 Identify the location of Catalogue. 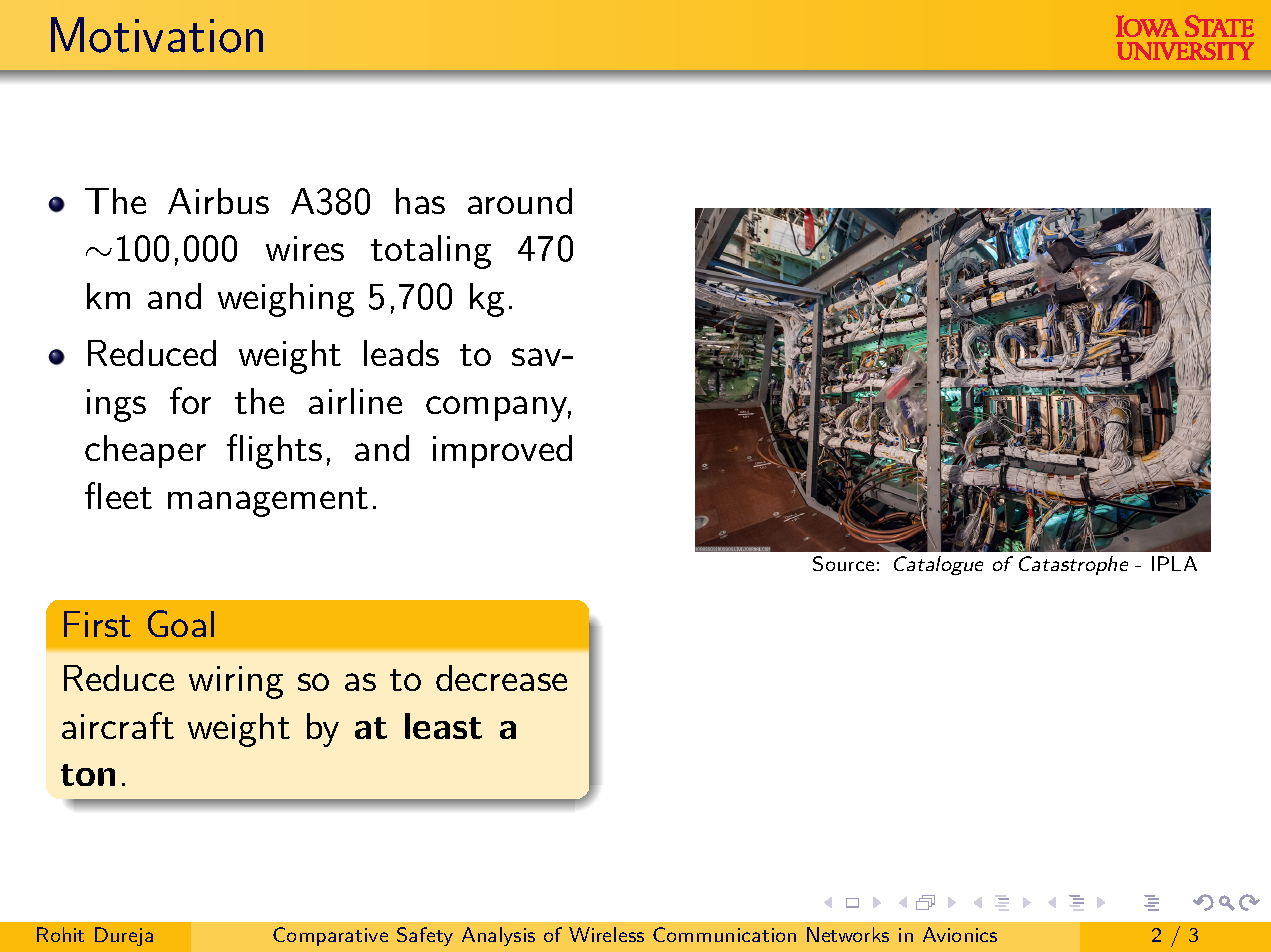
(938, 565).
